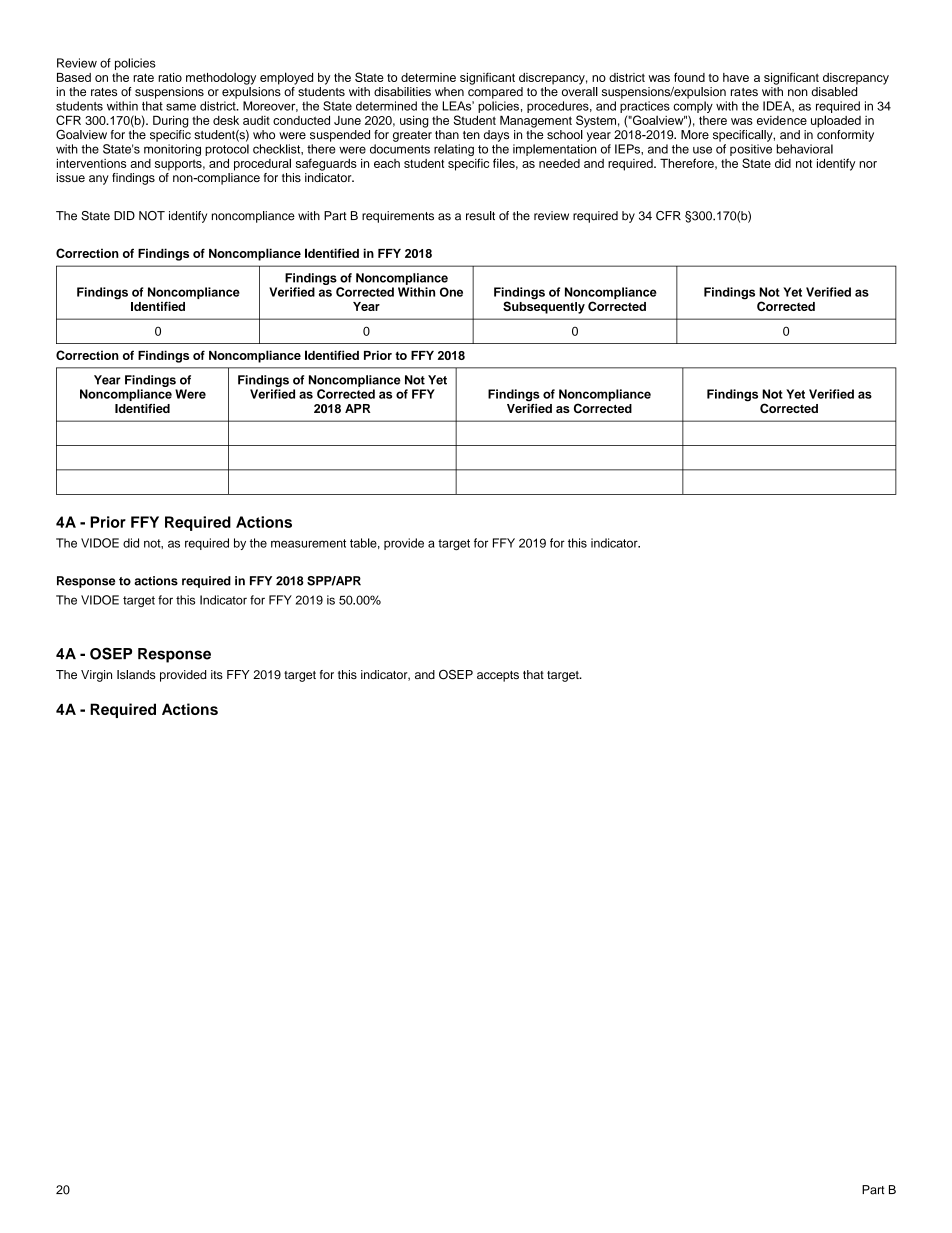 The image size is (952, 1233). I want to click on result, so click(480, 216).
